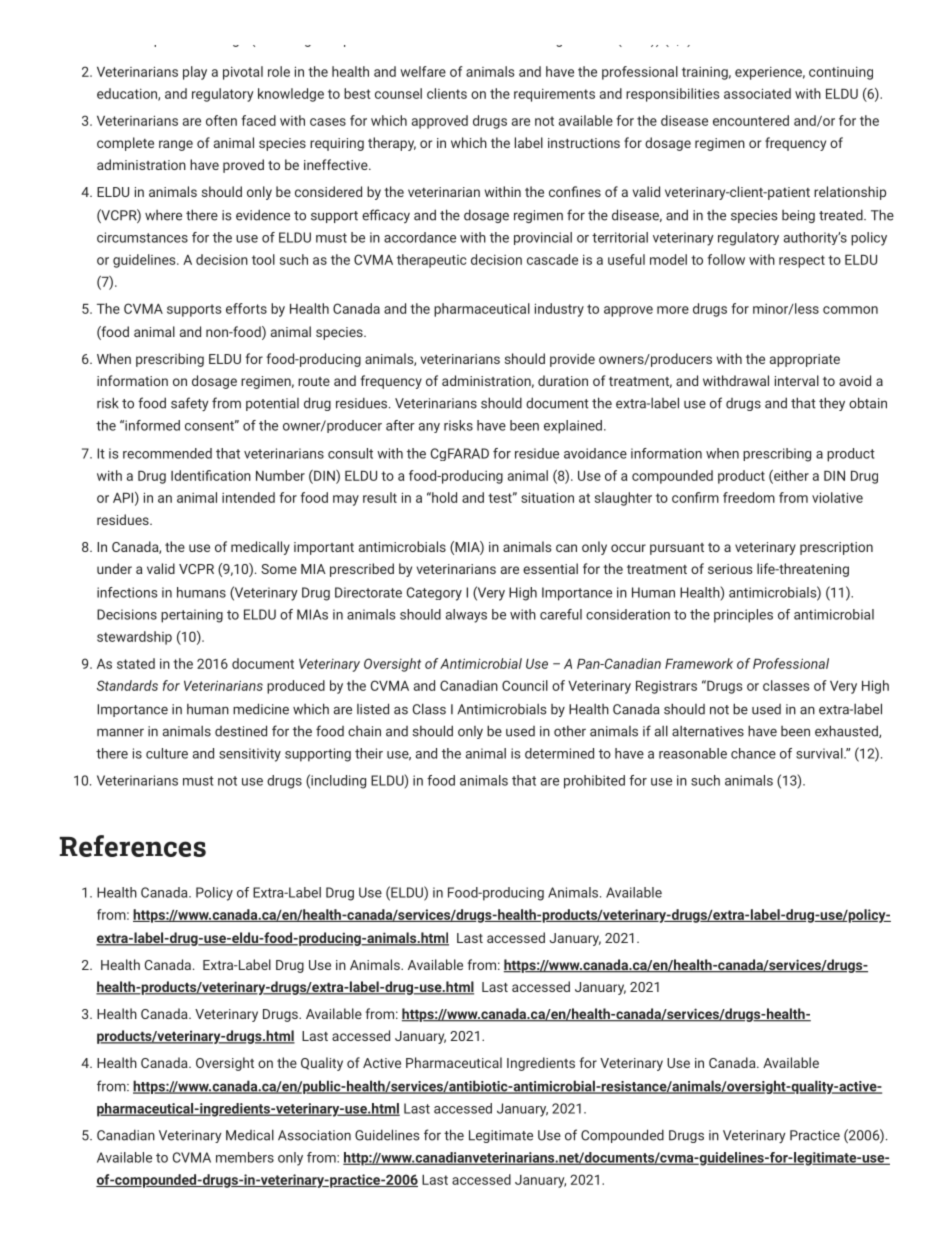 Image resolution: width=952 pixels, height=1233 pixels. I want to click on Association, so click(314, 1135).
